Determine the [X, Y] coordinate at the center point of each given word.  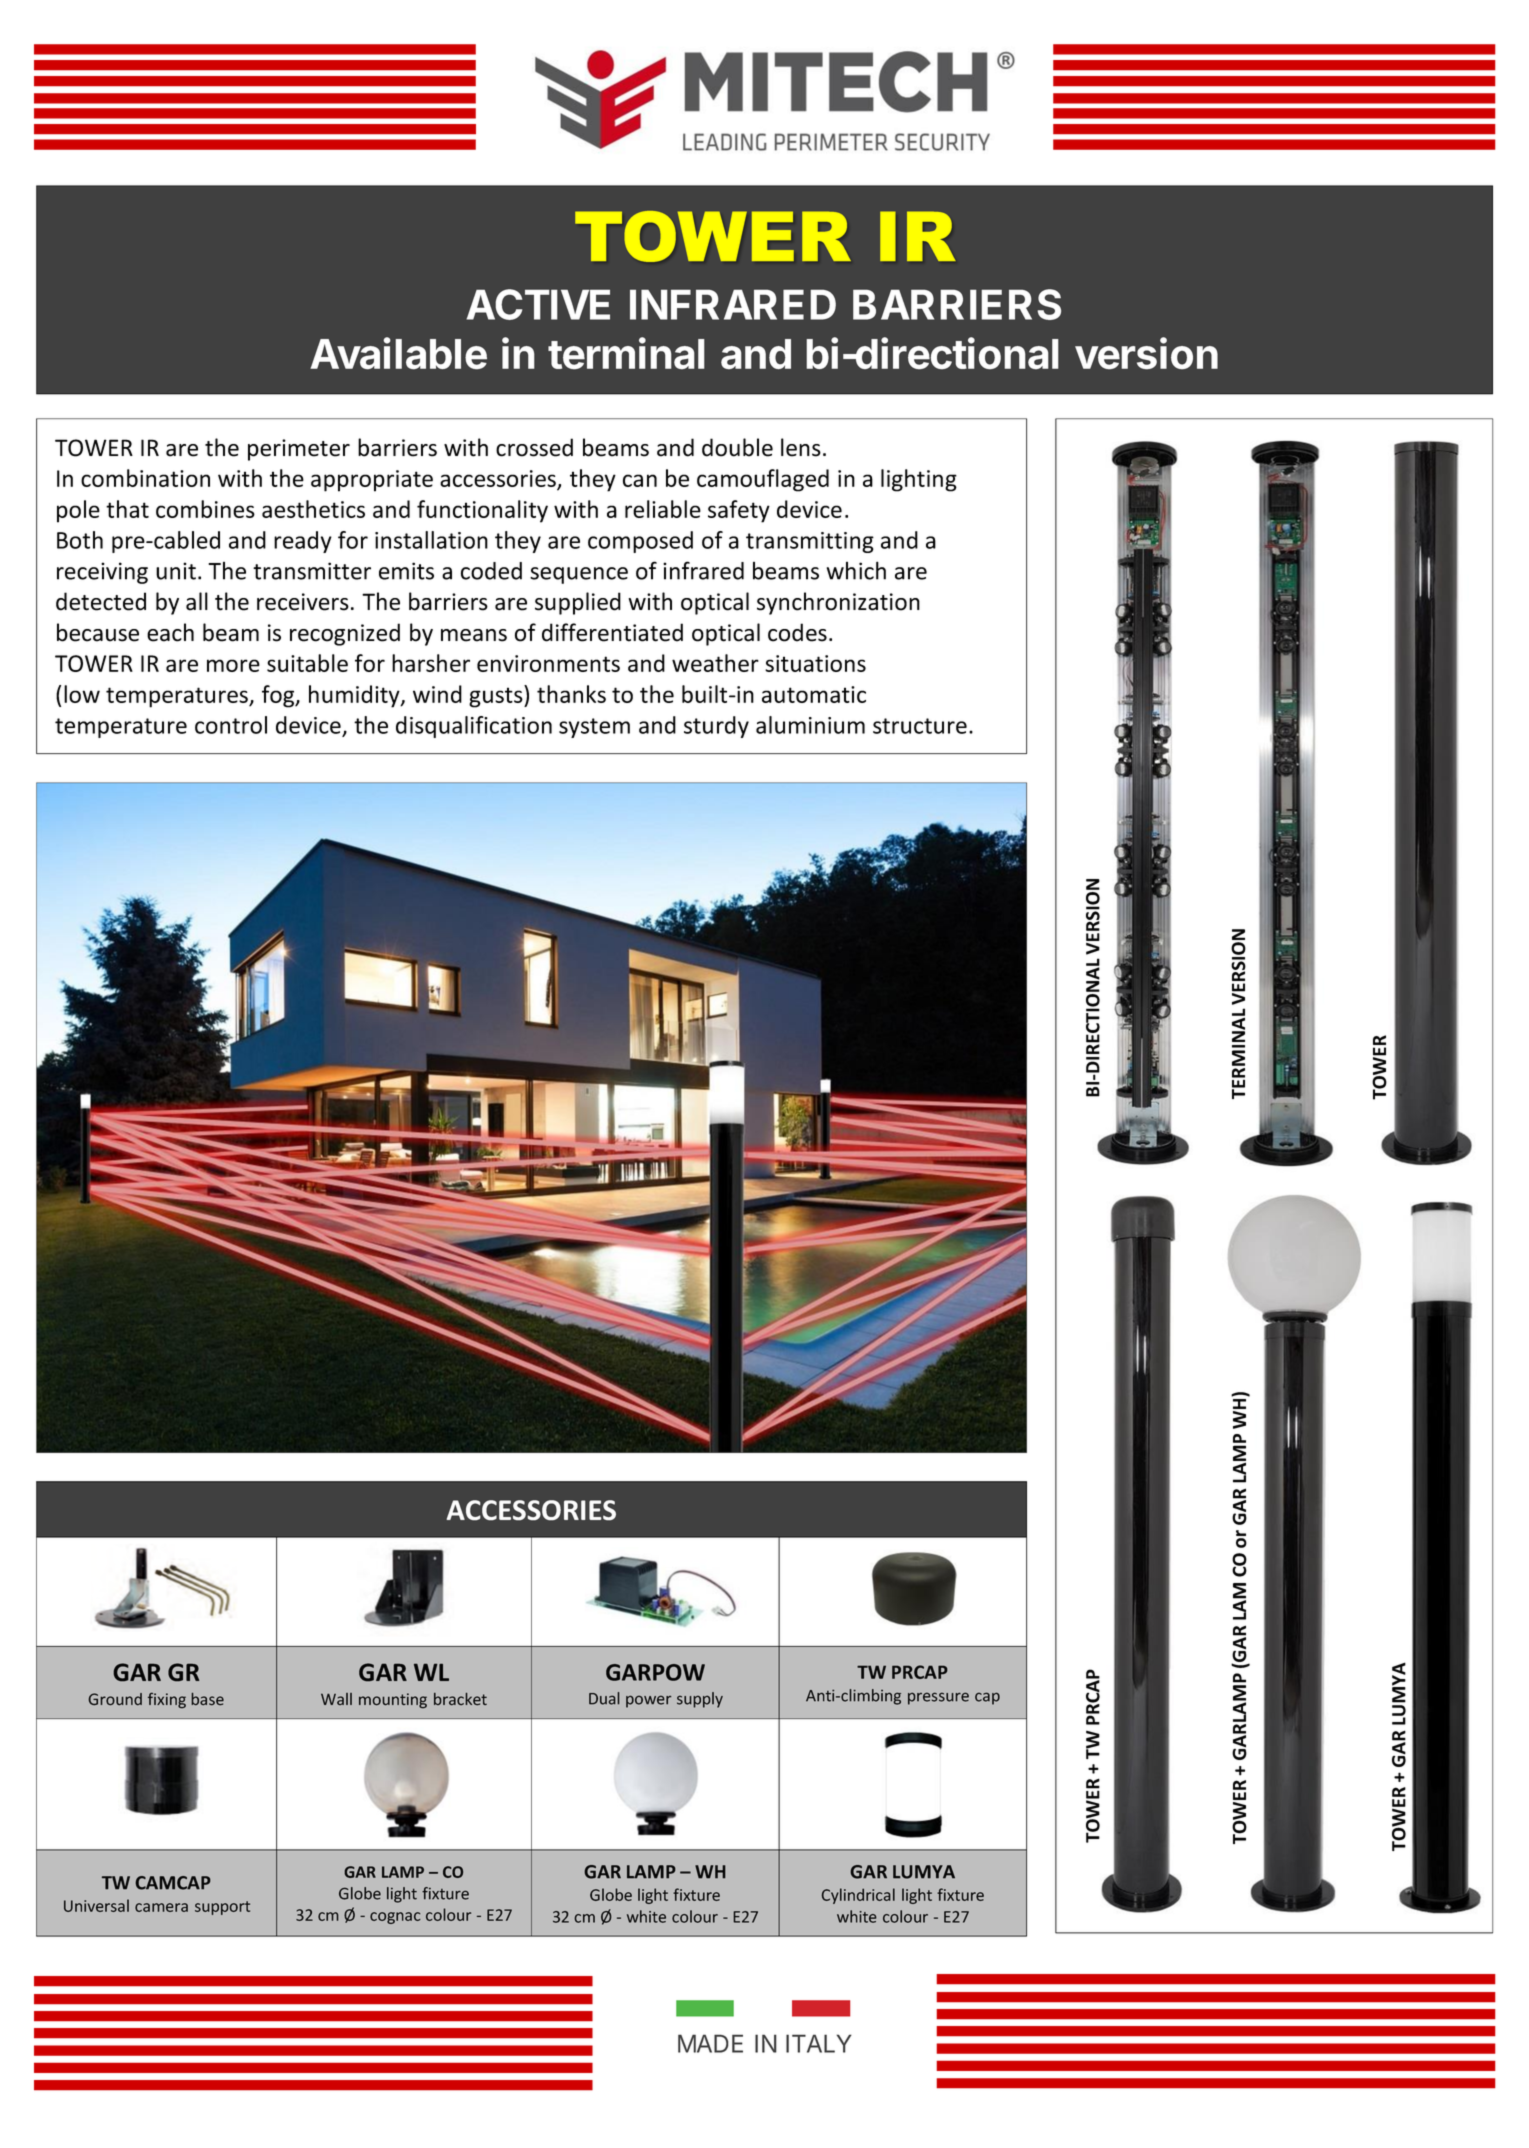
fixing [167, 1700]
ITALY [819, 2043]
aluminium [810, 725]
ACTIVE [538, 304]
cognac [395, 1918]
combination [145, 478]
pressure [938, 1698]
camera [161, 1907]
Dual [604, 1698]
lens [801, 447]
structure [920, 726]
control [231, 725]
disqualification [474, 727]
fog [279, 696]
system [594, 728]
